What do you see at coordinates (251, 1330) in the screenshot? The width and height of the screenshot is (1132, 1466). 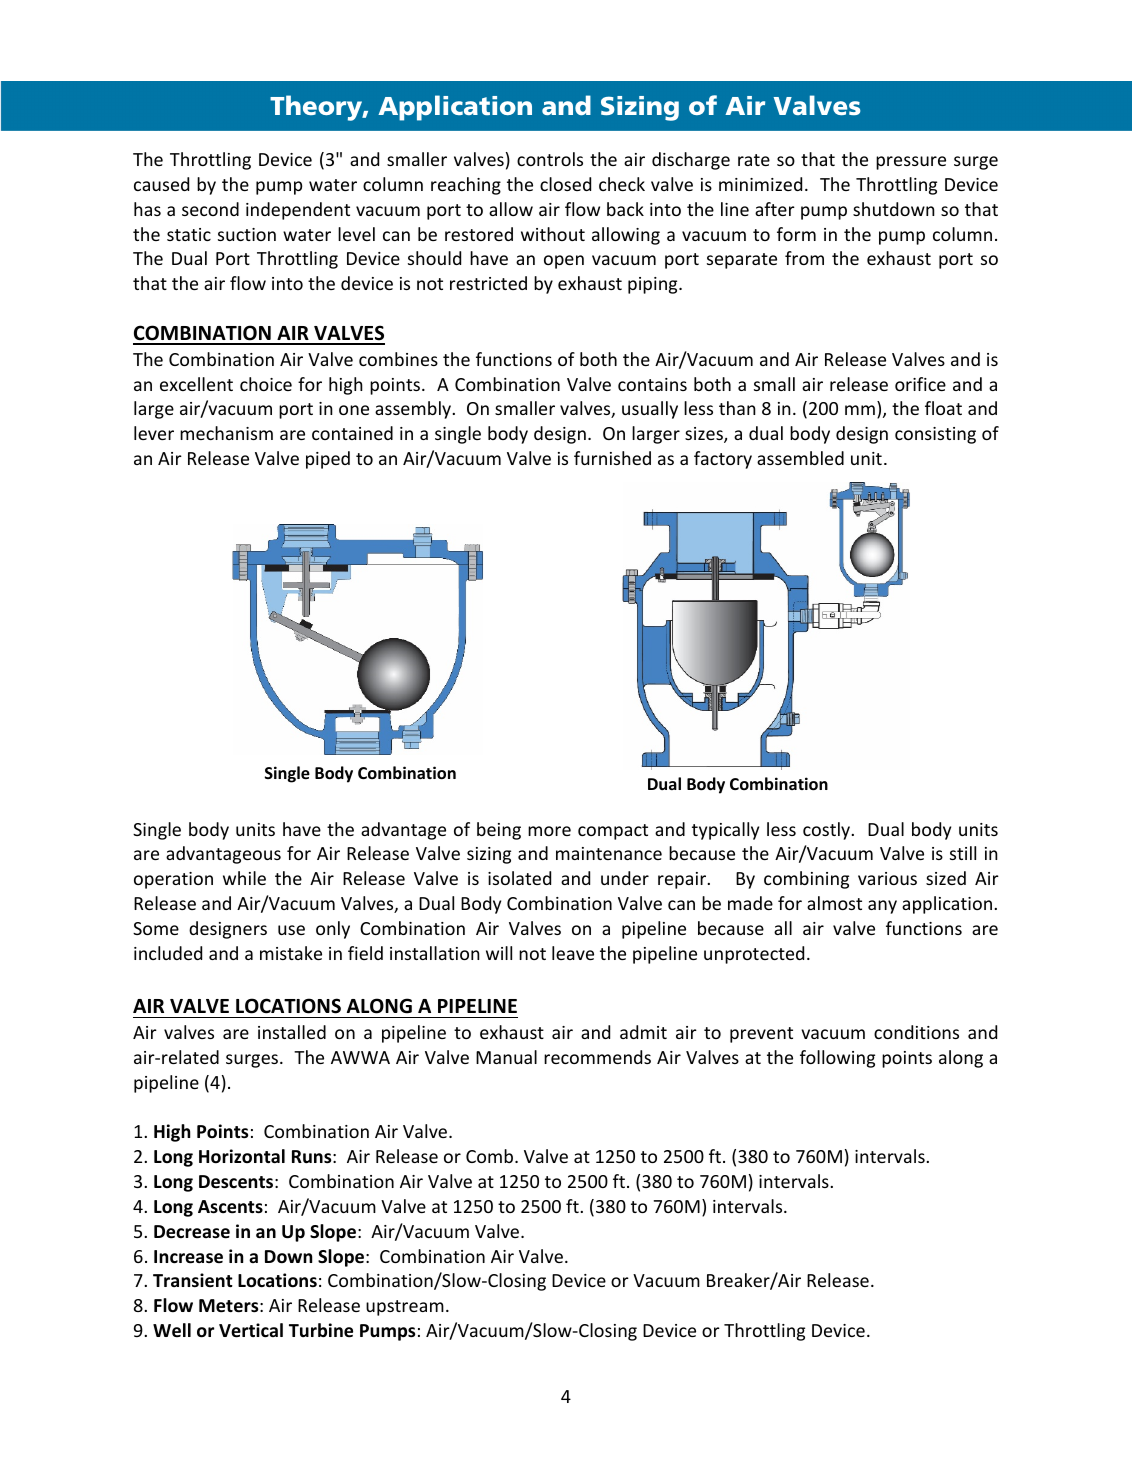 I see `Vertical` at bounding box center [251, 1330].
